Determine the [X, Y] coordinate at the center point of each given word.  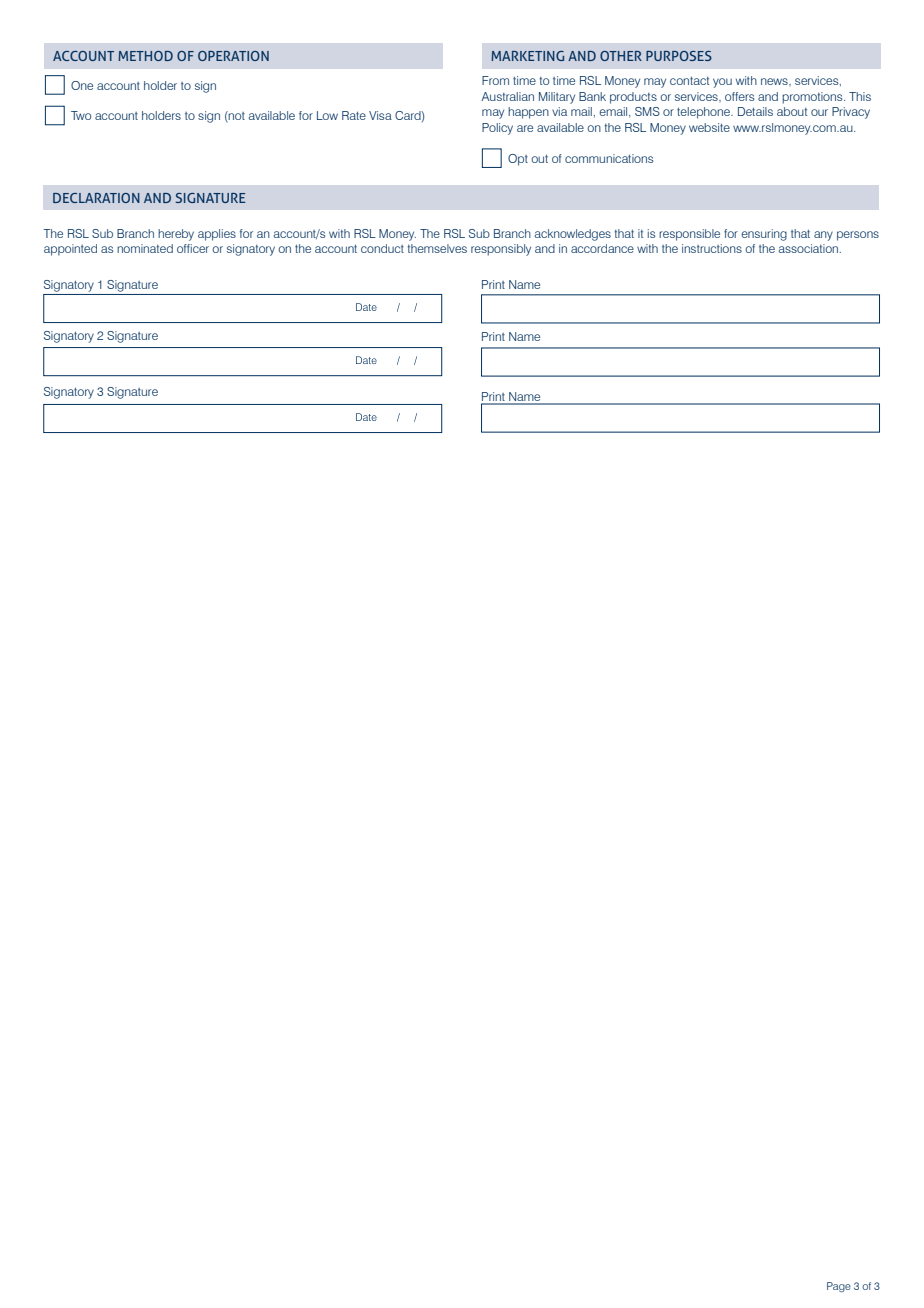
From [495, 80]
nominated [145, 248]
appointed [70, 250]
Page [839, 1287]
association [810, 248]
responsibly [501, 250]
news [775, 81]
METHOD [145, 56]
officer [193, 248]
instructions [712, 248]
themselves [437, 248]
